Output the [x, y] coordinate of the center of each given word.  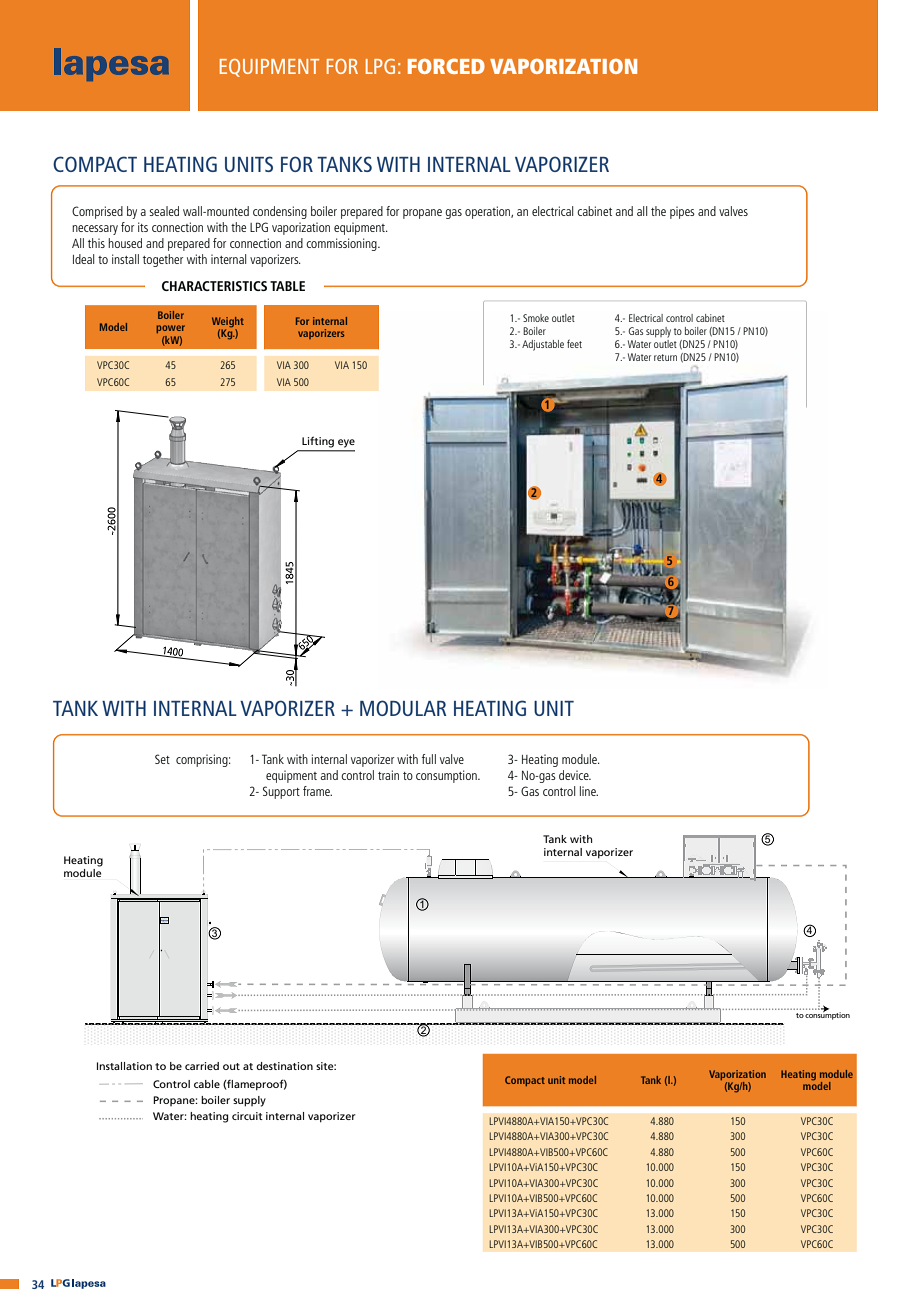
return [665, 357]
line [589, 791]
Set [162, 759]
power [170, 329]
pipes [682, 212]
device [575, 775]
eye [346, 443]
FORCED [446, 66]
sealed [164, 211]
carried [202, 1066]
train [388, 775]
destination [284, 1066]
